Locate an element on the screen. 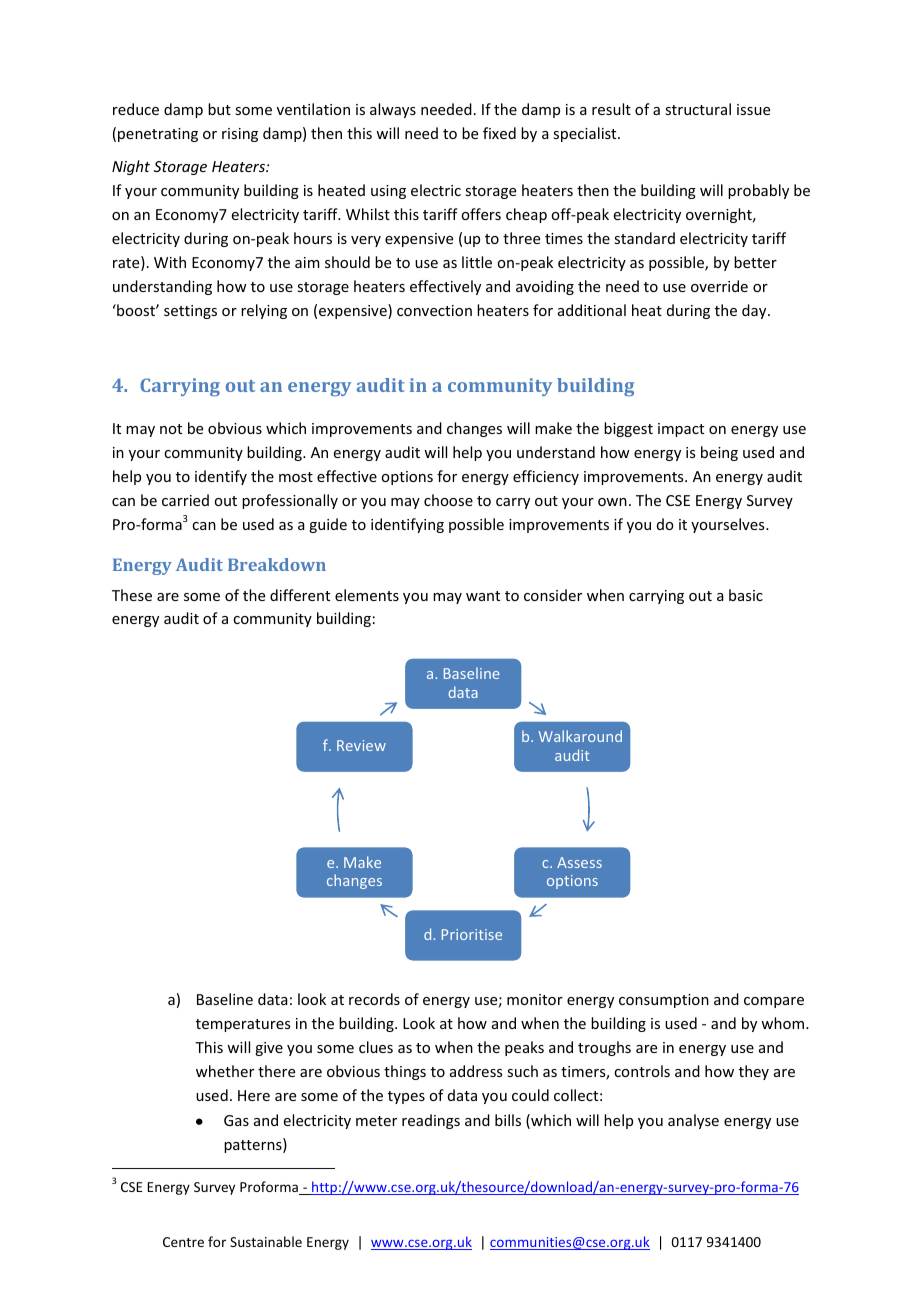 The width and height of the screenshot is (924, 1308). choose is located at coordinates (448, 500).
